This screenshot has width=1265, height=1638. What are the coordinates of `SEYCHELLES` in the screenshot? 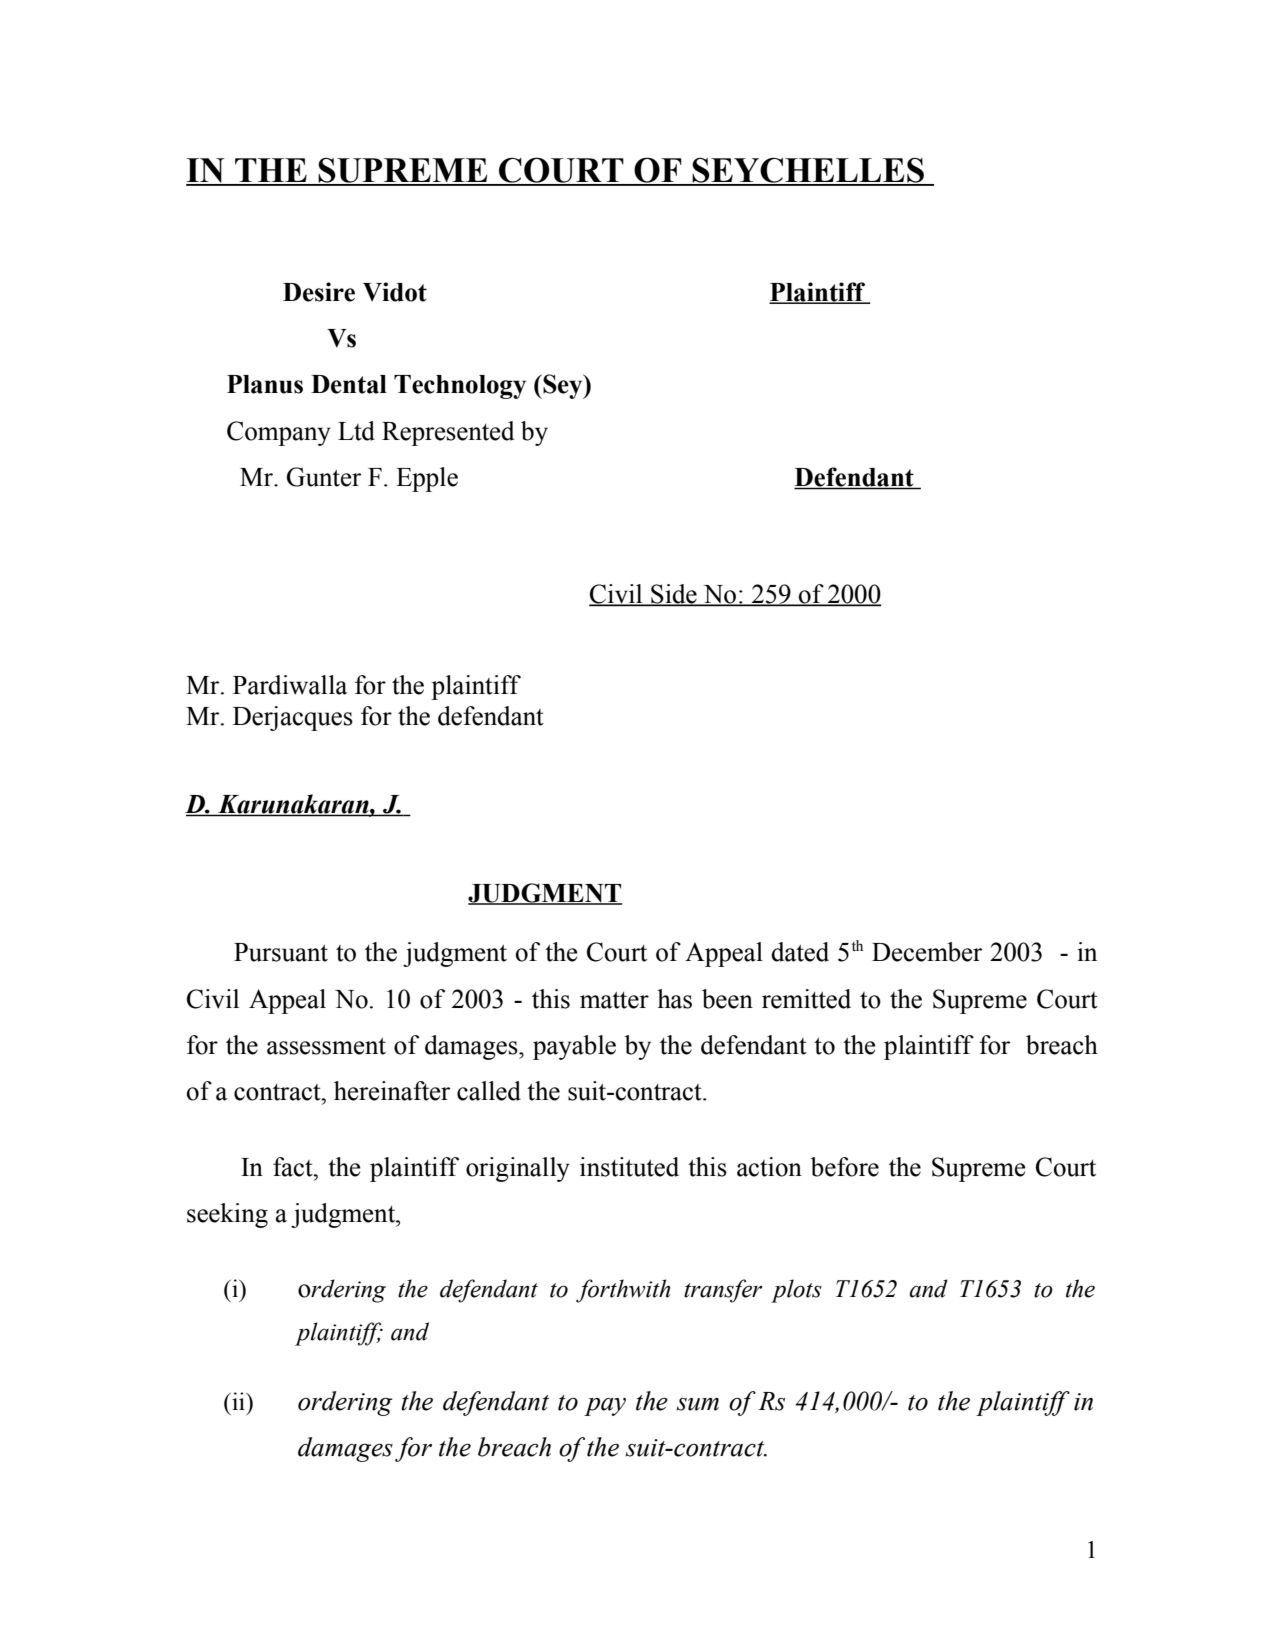 It's located at (808, 171).
